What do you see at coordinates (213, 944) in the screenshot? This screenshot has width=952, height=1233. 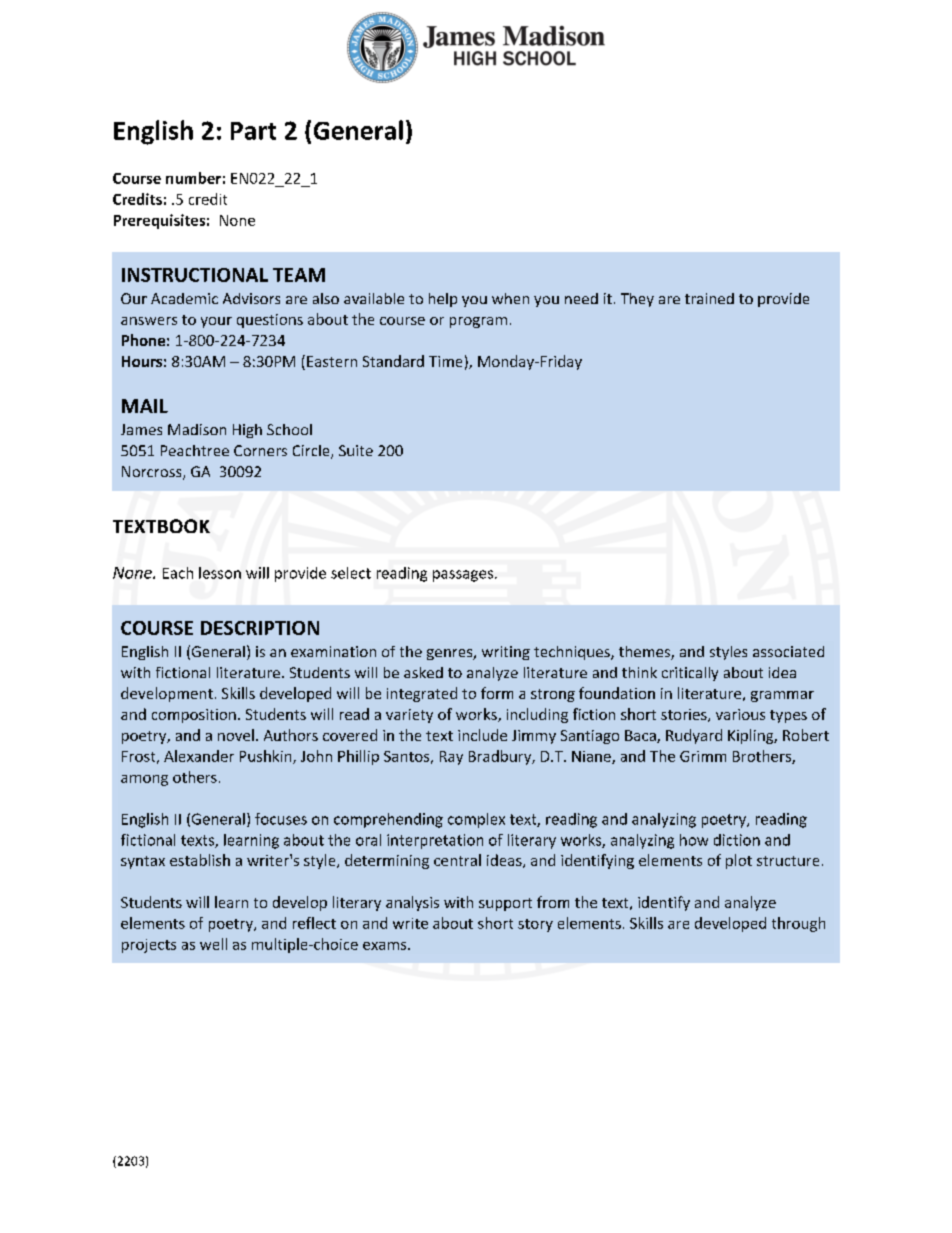 I see `well` at bounding box center [213, 944].
